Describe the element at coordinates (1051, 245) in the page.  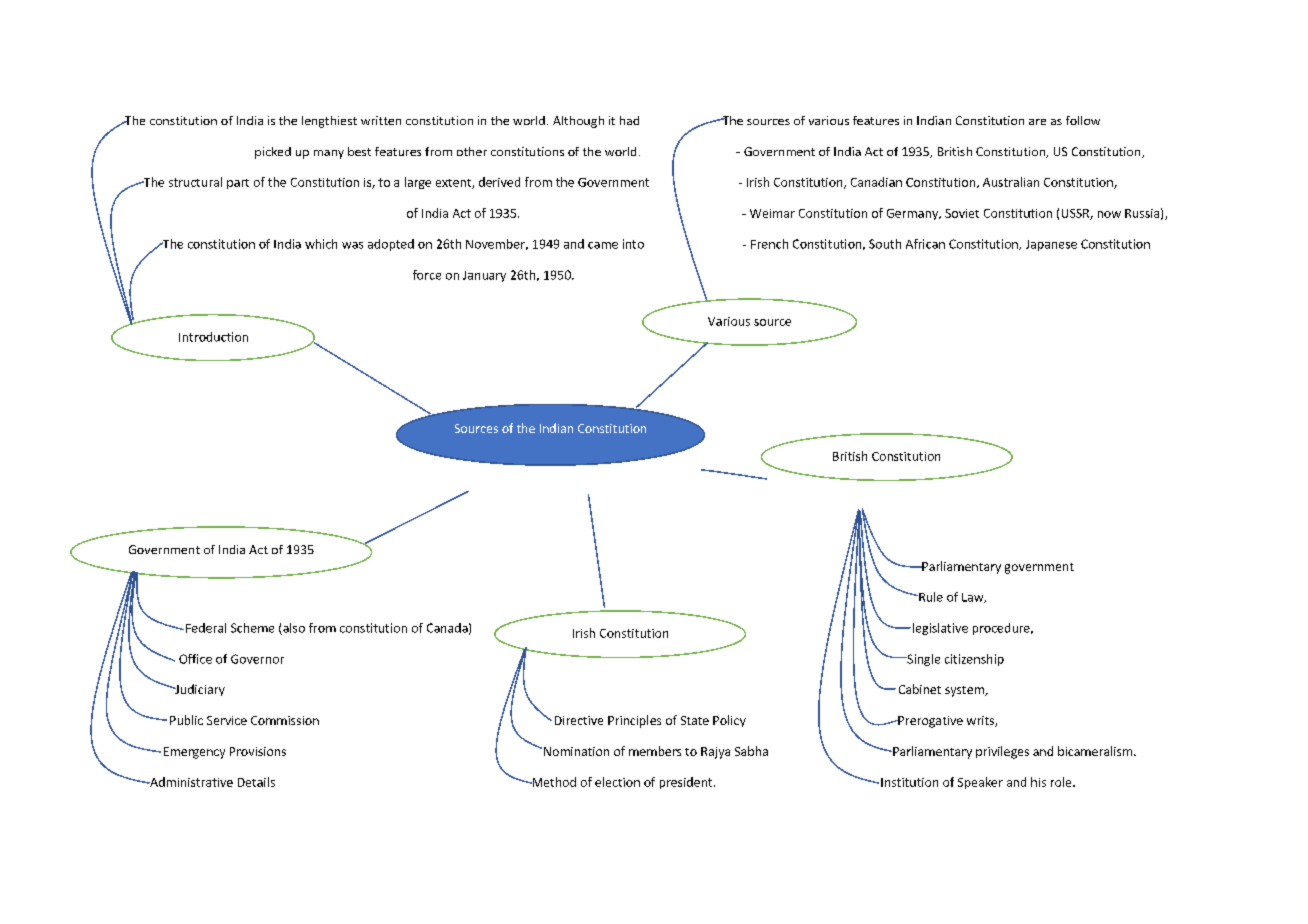
I see `Japanese` at that location.
